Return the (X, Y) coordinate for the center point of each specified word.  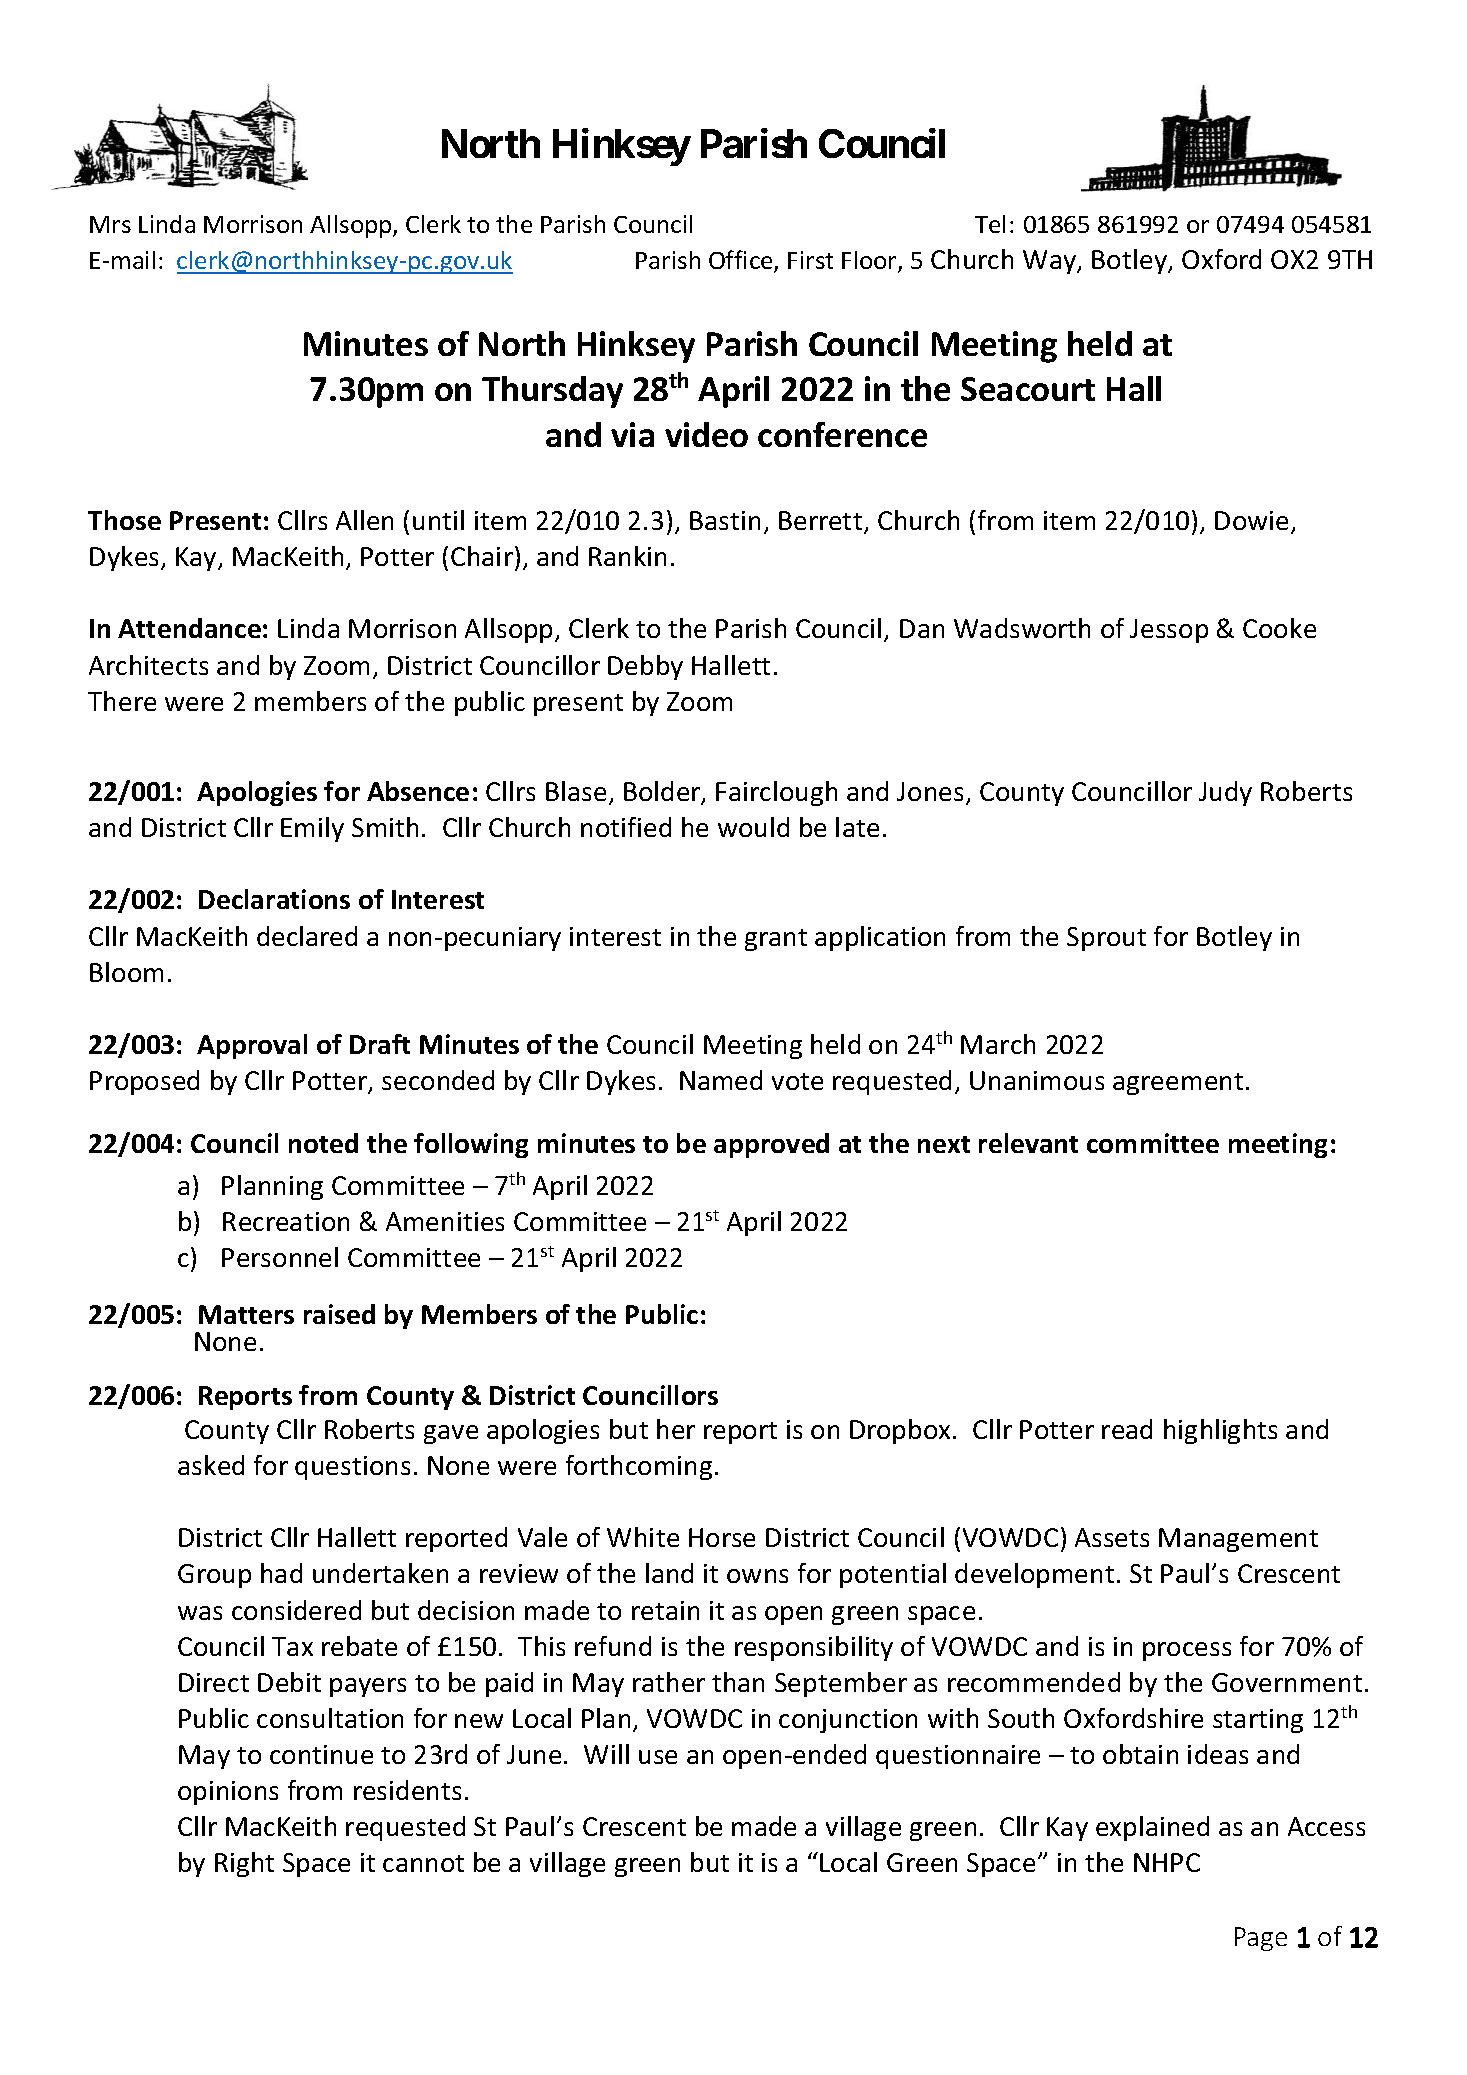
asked (211, 1465)
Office (742, 261)
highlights (1220, 1431)
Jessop (1169, 631)
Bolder (663, 792)
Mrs (110, 224)
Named (721, 1080)
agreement (1178, 1084)
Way (1051, 262)
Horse (722, 1537)
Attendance (189, 628)
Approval (252, 1046)
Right (244, 1864)
